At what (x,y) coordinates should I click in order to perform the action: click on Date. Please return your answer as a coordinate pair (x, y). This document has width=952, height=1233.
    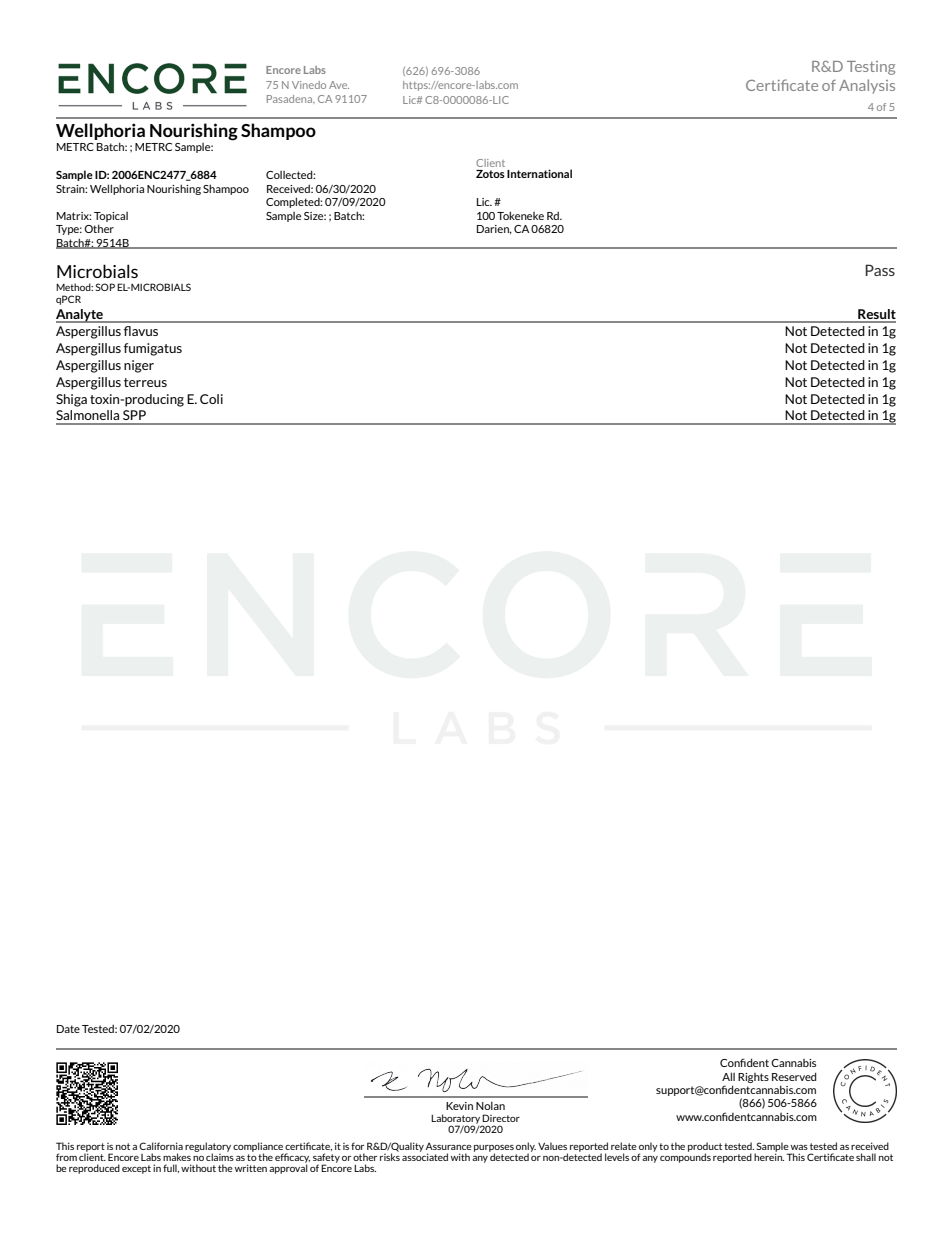
    Looking at the image, I should click on (68, 1029).
